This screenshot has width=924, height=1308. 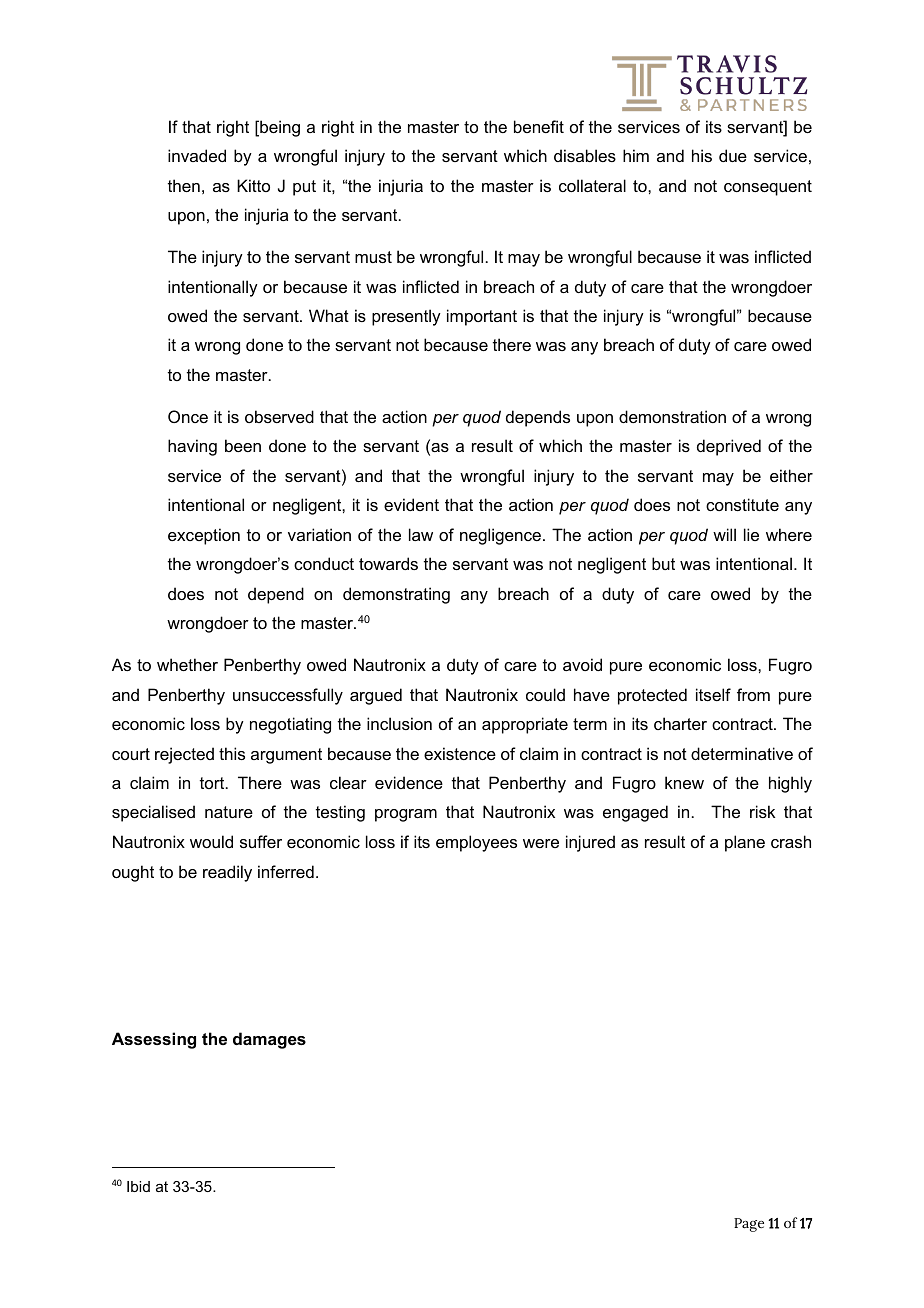 I want to click on due, so click(x=733, y=155).
